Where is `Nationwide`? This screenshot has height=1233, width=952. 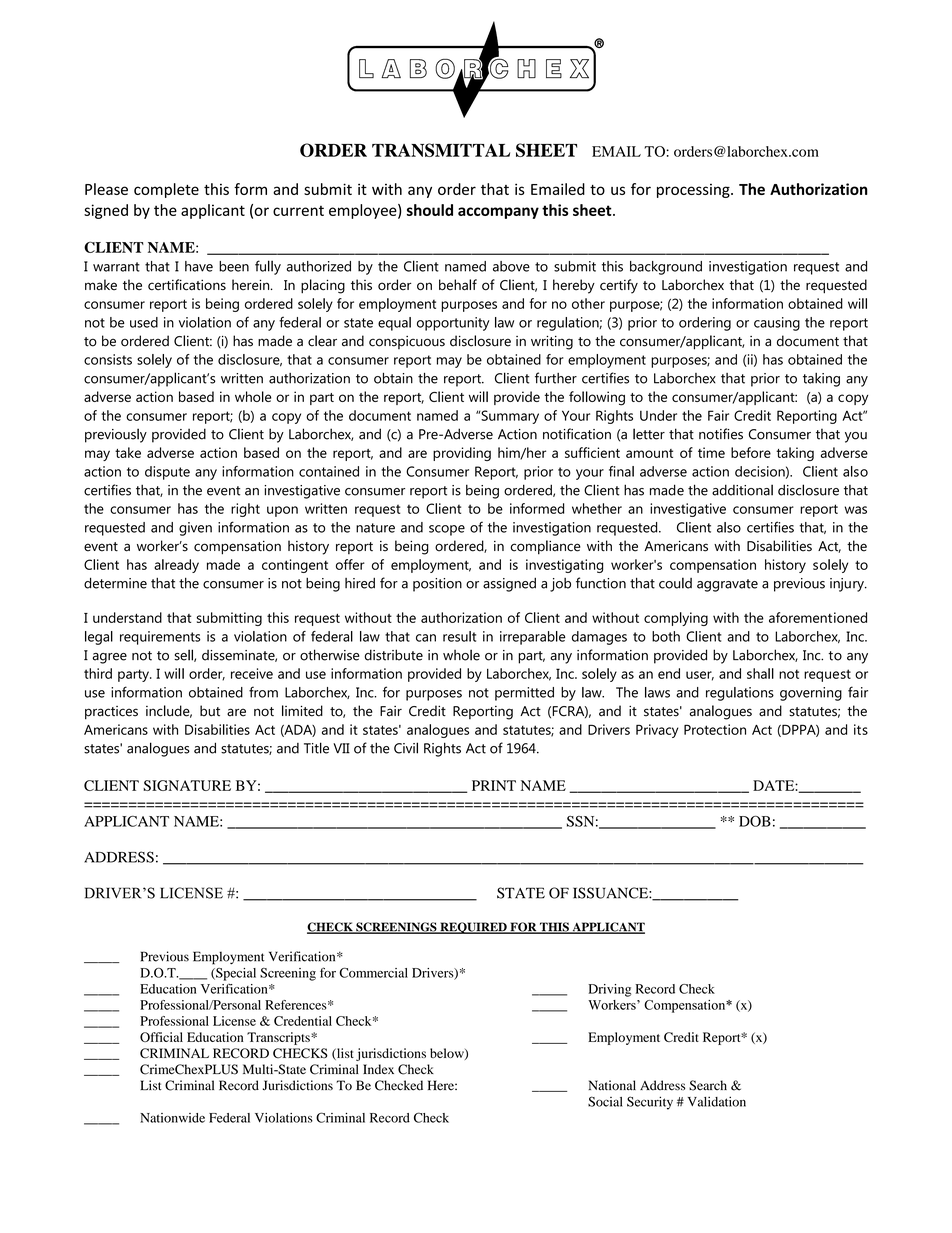 Nationwide is located at coordinates (172, 1118).
